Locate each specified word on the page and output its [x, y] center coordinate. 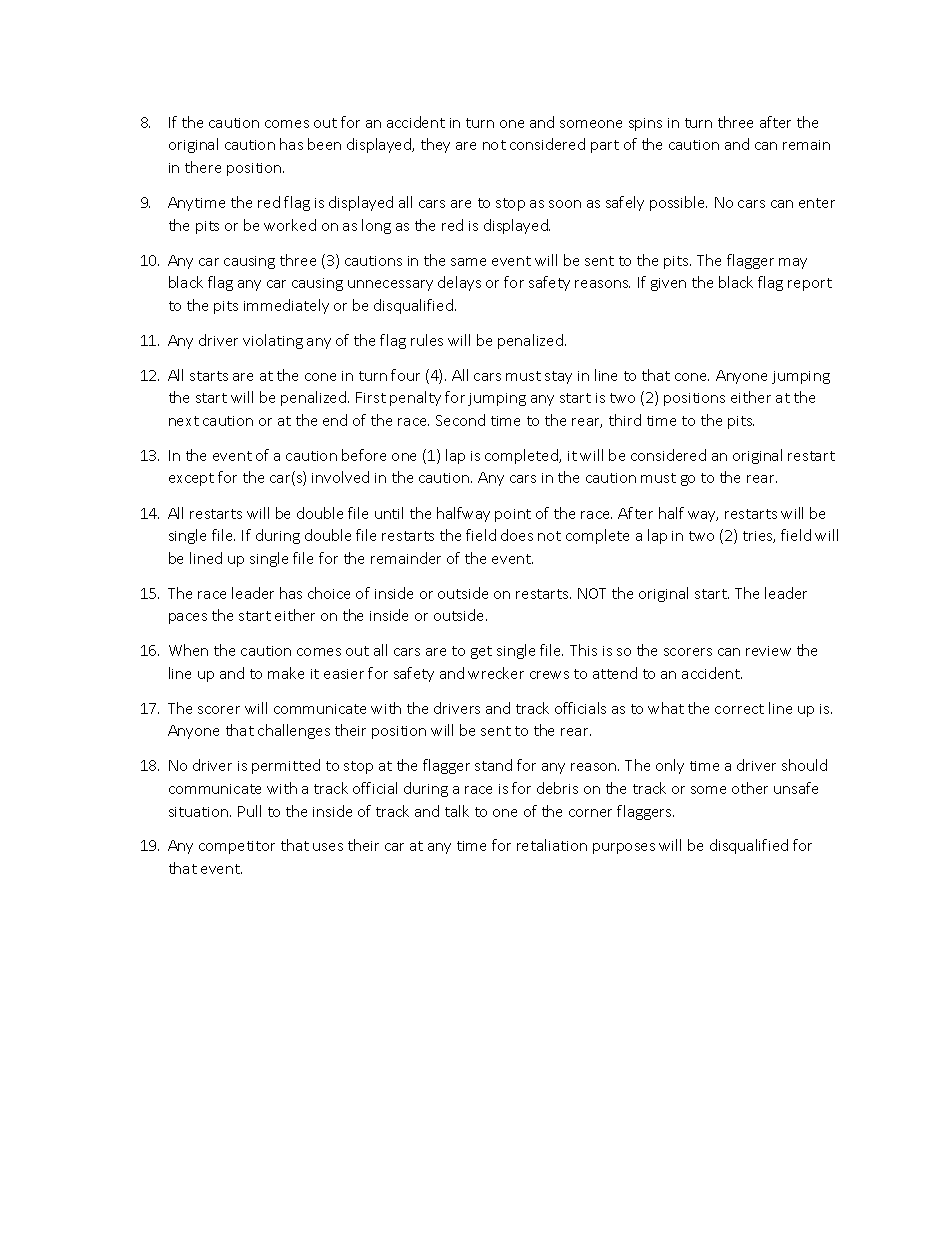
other [750, 788]
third [625, 420]
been [324, 144]
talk [457, 811]
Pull [249, 811]
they [435, 145]
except [191, 479]
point [513, 515]
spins [645, 124]
